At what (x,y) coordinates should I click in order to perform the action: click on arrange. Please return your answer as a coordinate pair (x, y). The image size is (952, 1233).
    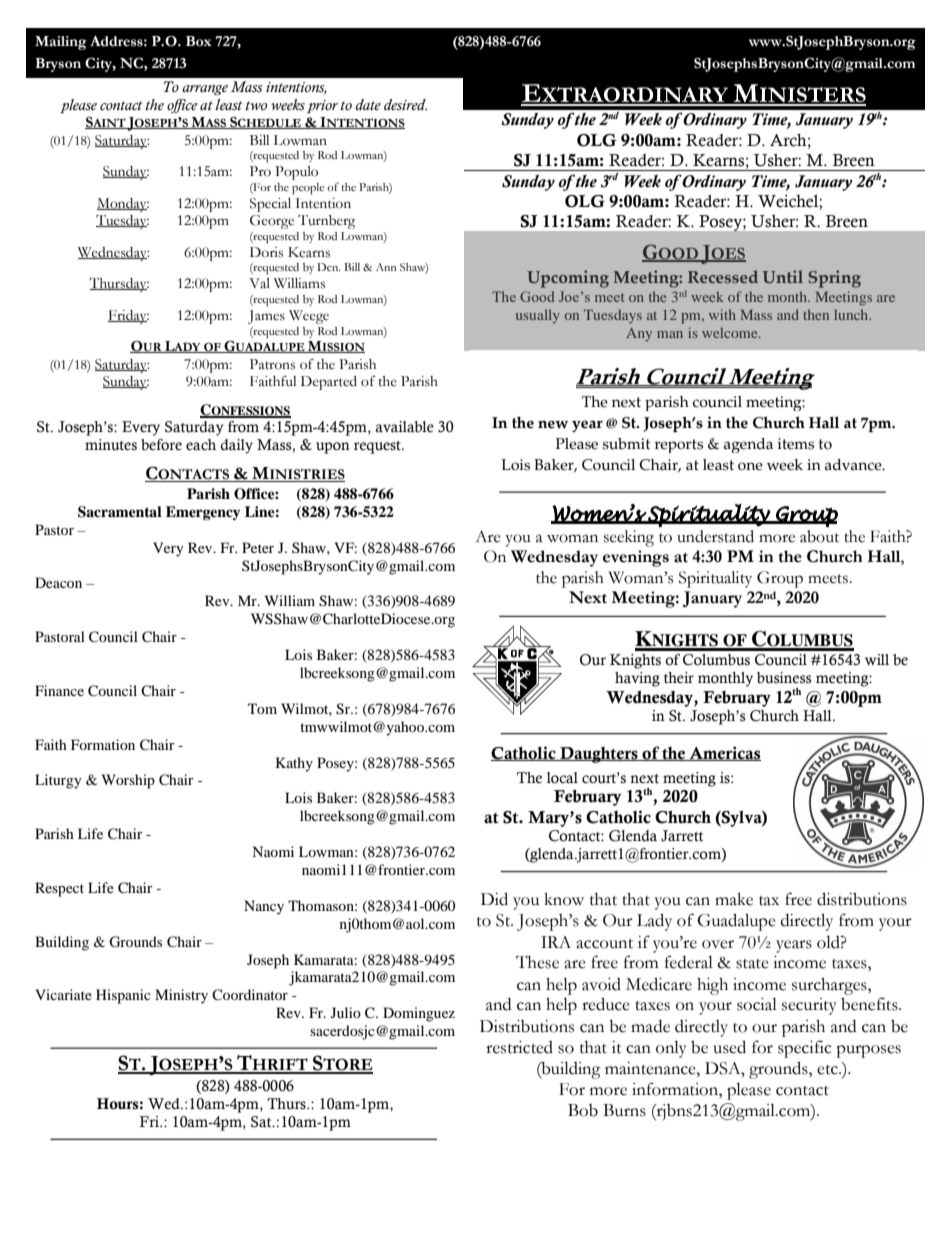
    Looking at the image, I should click on (205, 90).
